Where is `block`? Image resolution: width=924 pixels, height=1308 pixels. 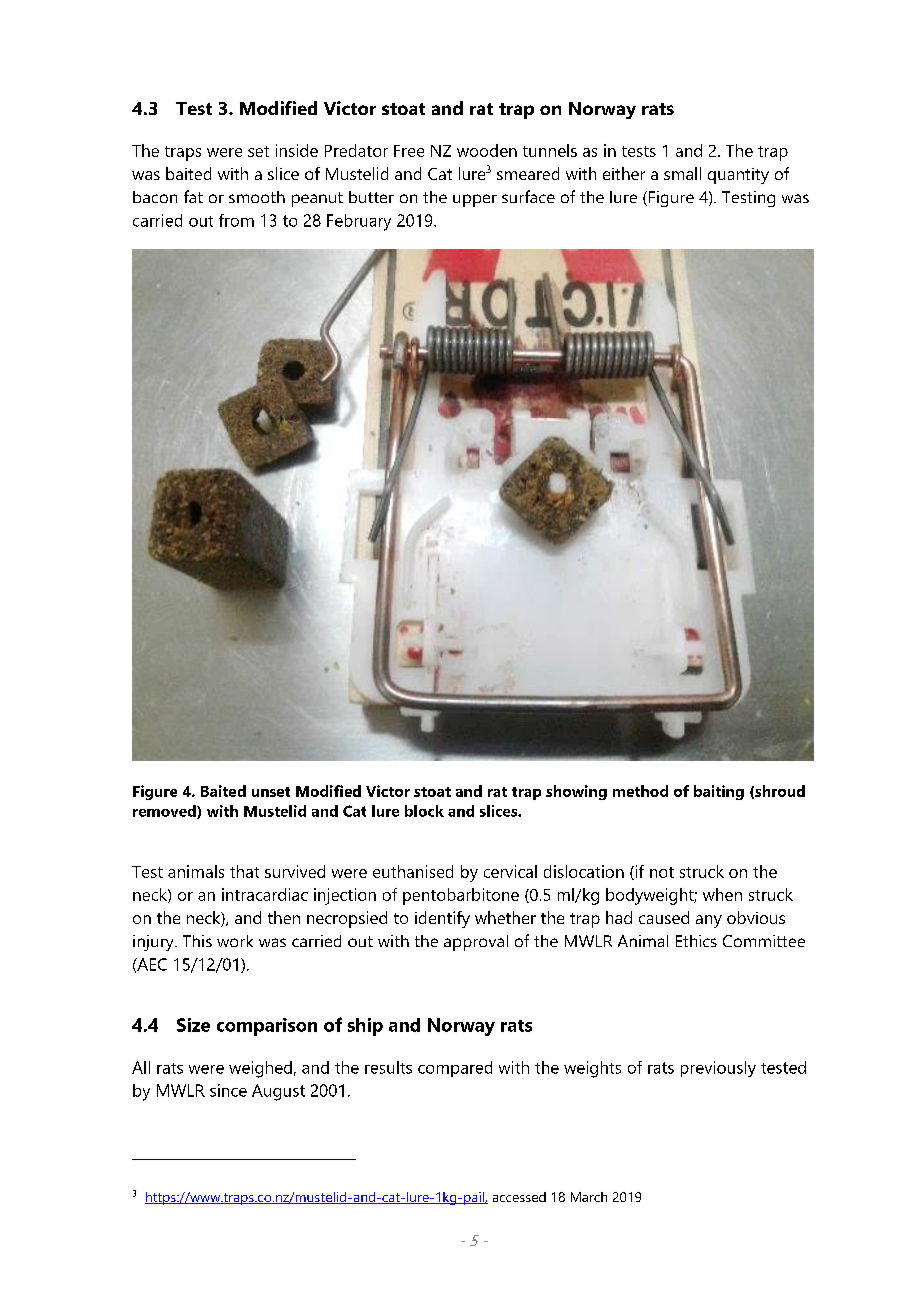
block is located at coordinates (424, 811).
